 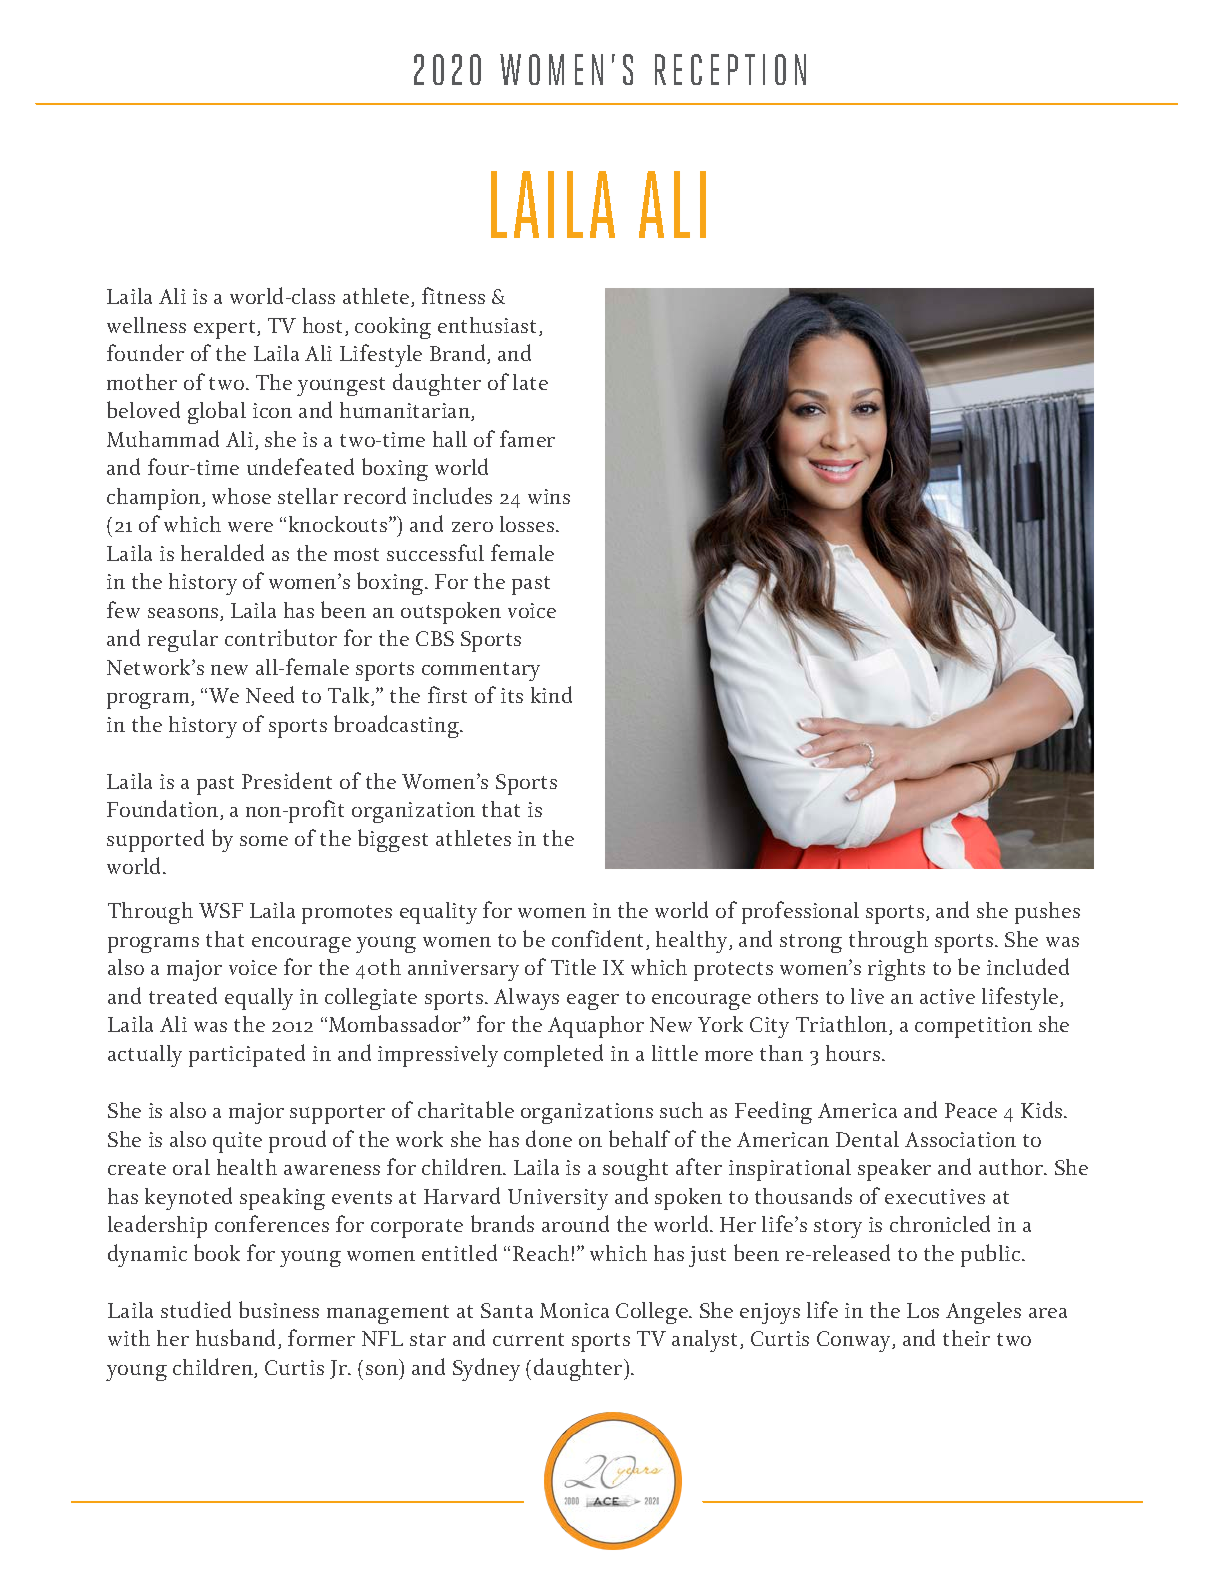 What do you see at coordinates (237, 1339) in the image?
I see `husband` at bounding box center [237, 1339].
